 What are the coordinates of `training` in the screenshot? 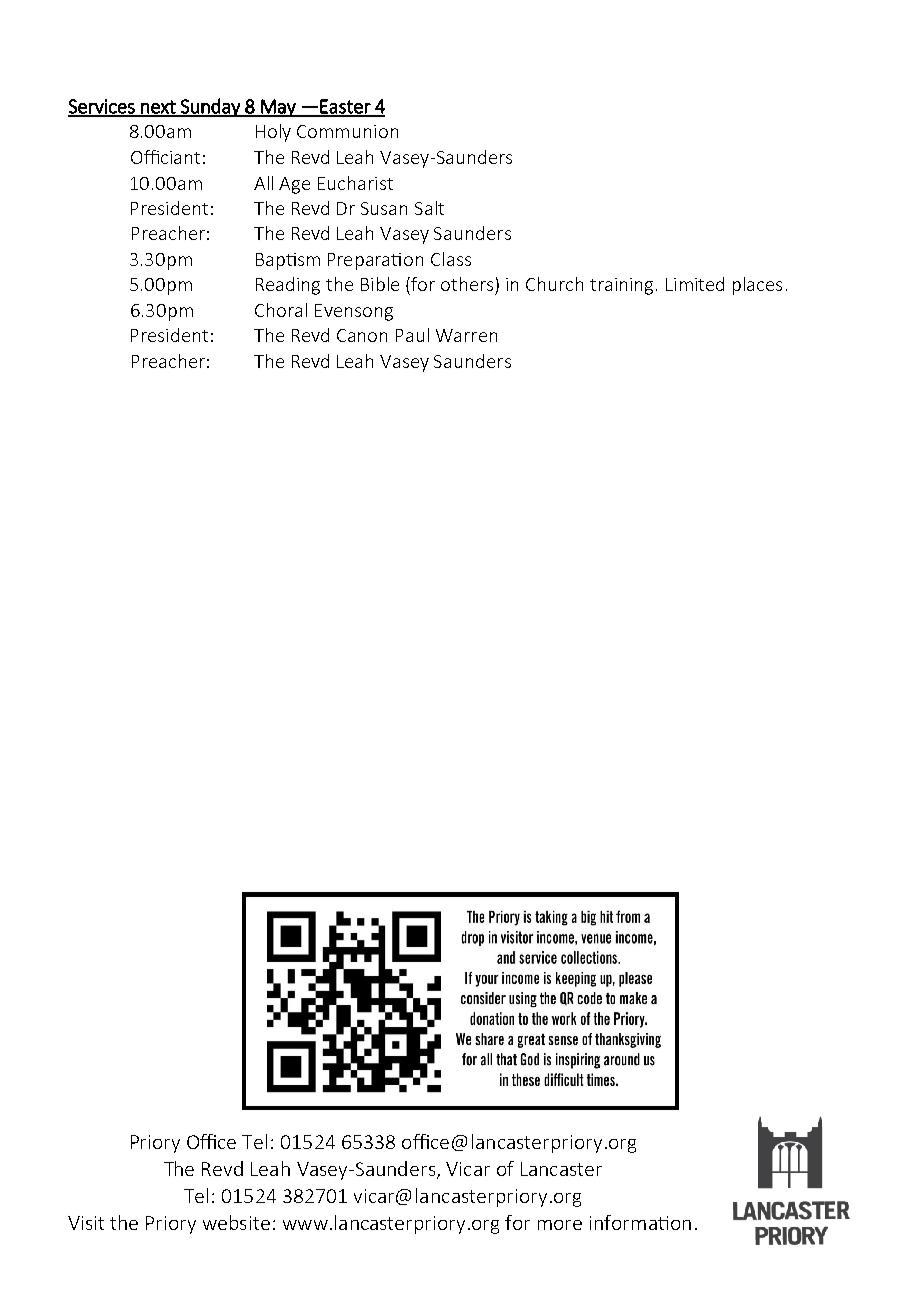 It's located at (621, 286).
